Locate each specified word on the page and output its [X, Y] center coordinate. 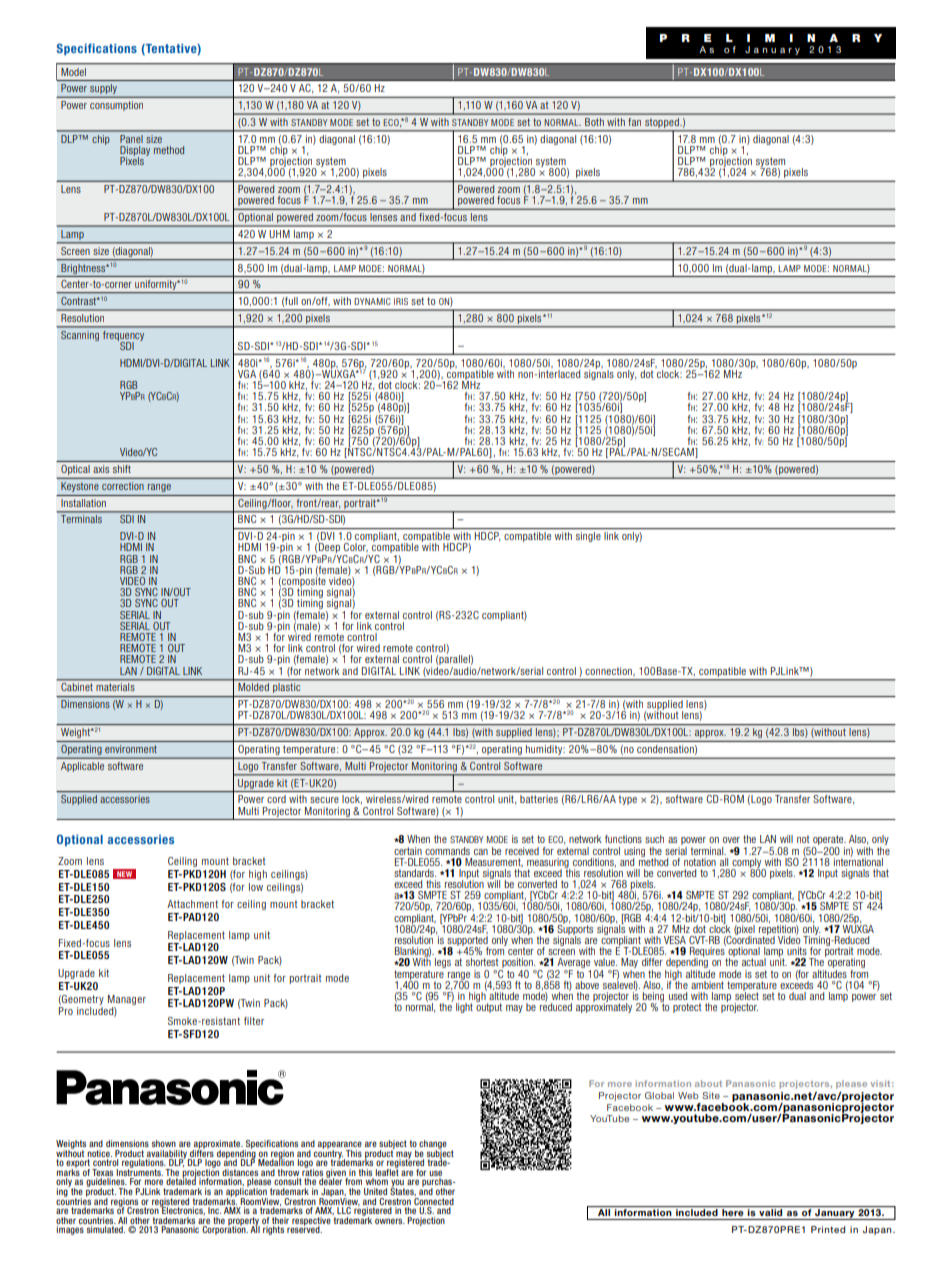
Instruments [140, 1171]
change [433, 1145]
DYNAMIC [372, 301]
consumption [116, 106]
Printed [828, 1229]
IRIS [401, 301]
